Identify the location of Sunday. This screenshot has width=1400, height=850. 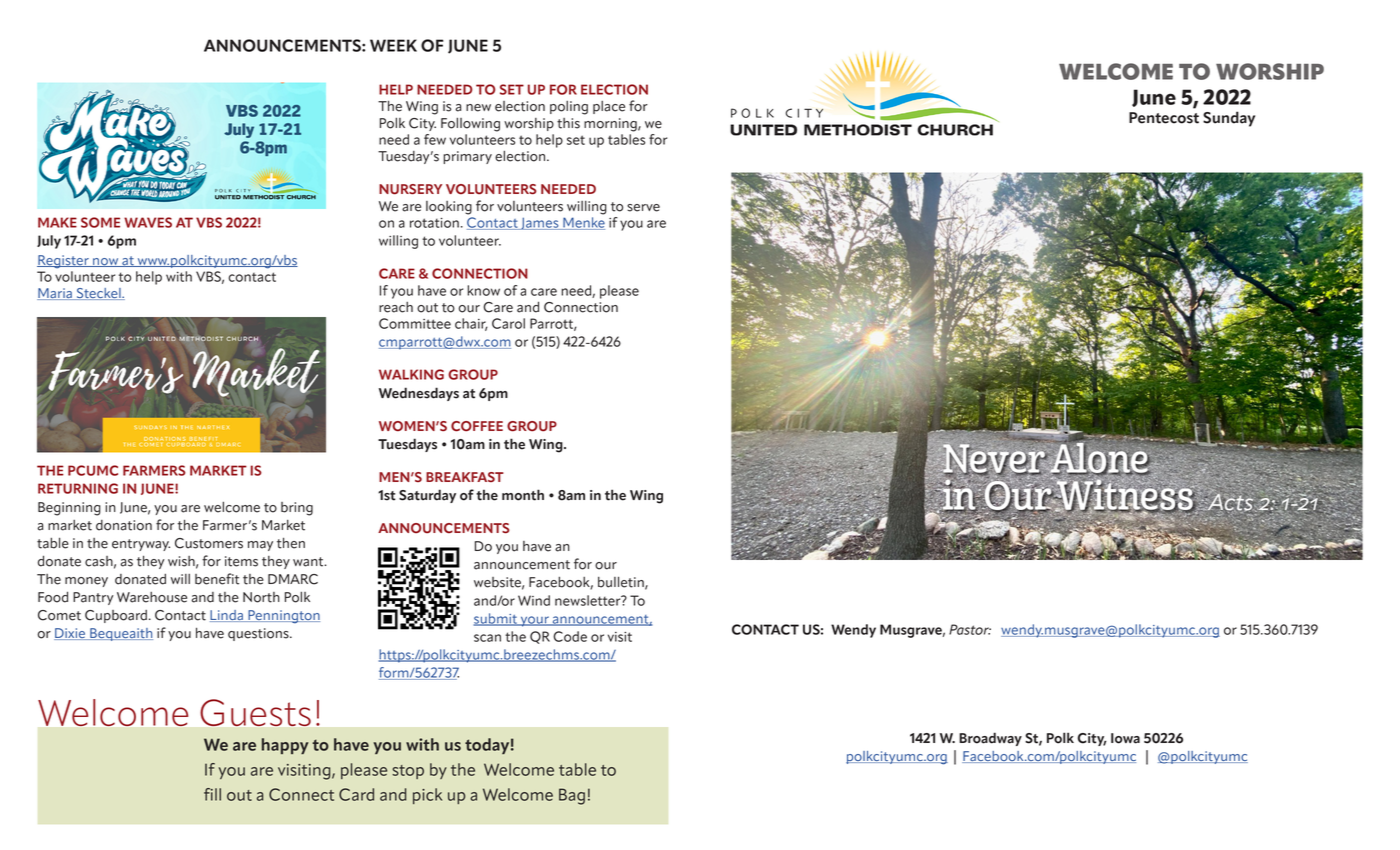
(1229, 119).
